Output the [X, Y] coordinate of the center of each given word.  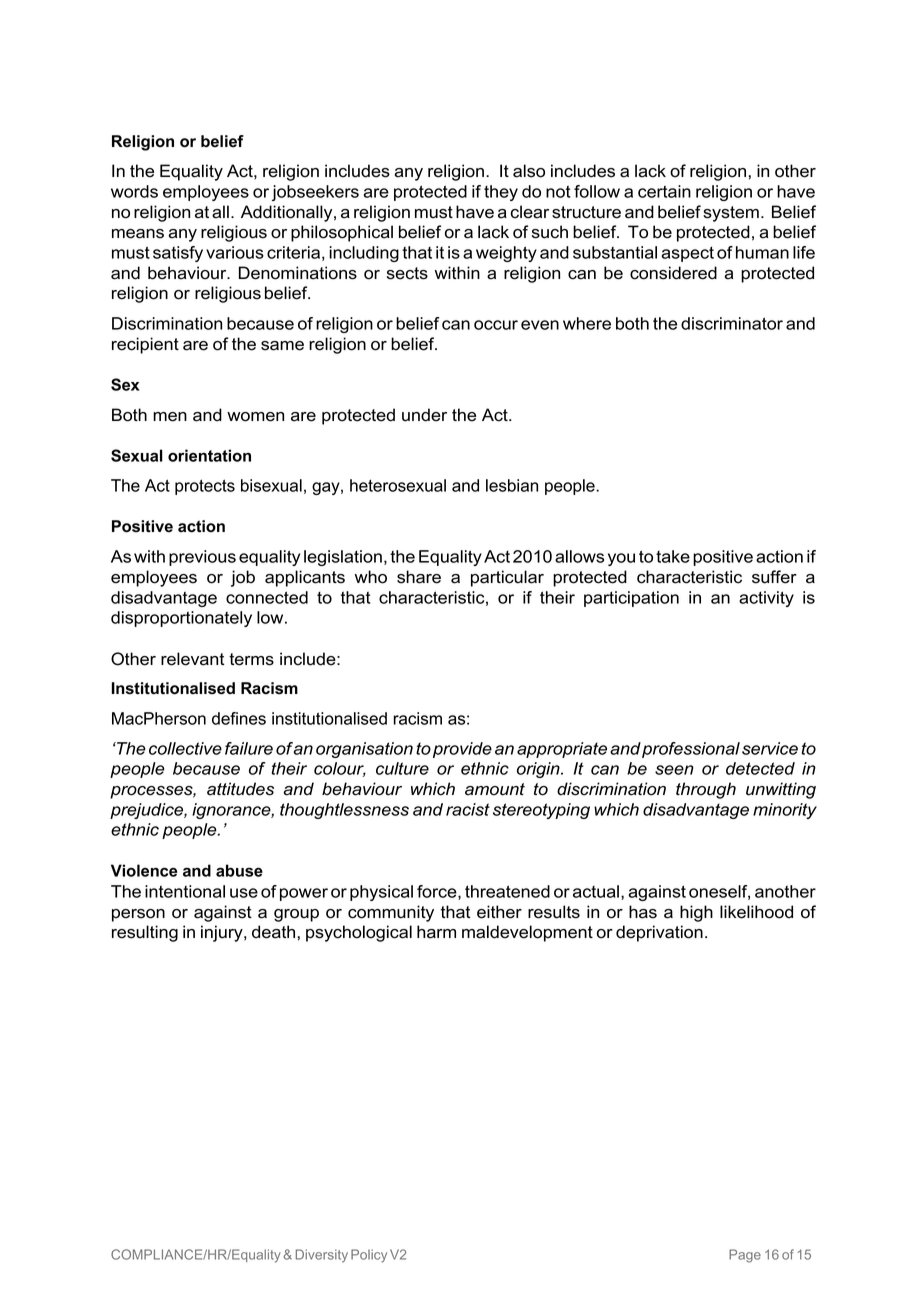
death [273, 932]
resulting [145, 933]
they [501, 193]
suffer [774, 577]
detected [760, 768]
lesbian [512, 485]
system [731, 214]
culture [402, 768]
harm [436, 932]
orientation [209, 455]
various [235, 252]
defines [239, 718]
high [696, 913]
